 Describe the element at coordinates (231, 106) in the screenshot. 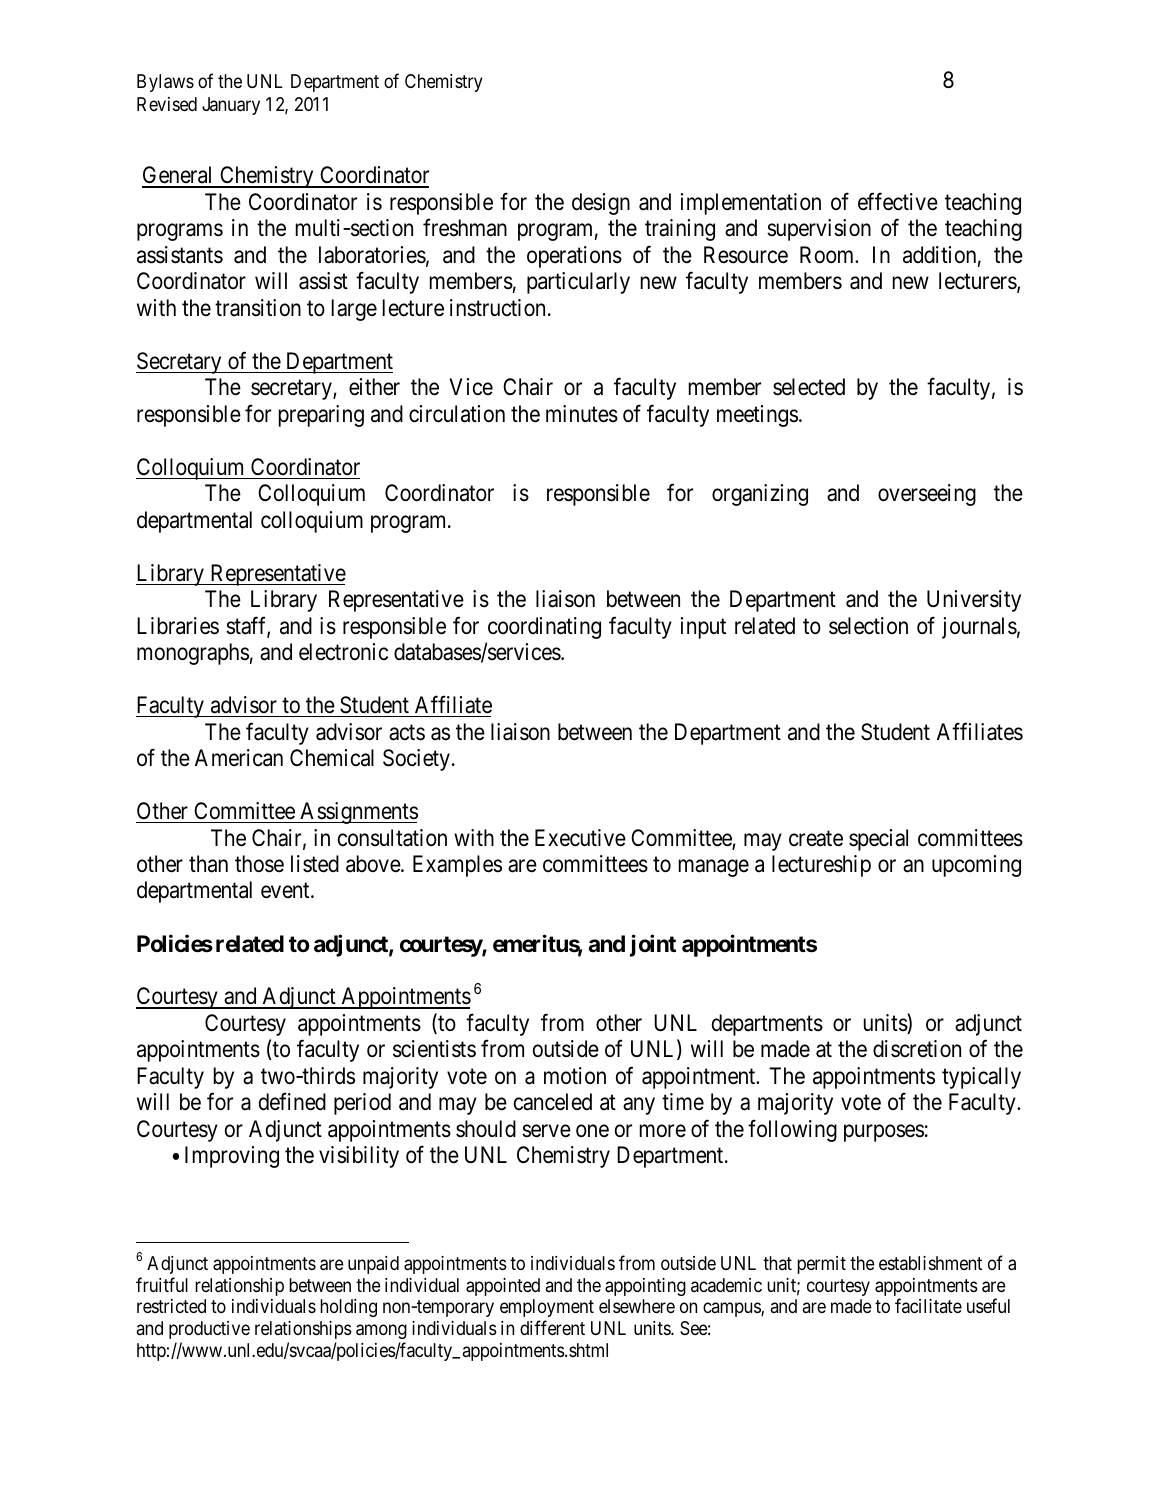

I see `January` at that location.
